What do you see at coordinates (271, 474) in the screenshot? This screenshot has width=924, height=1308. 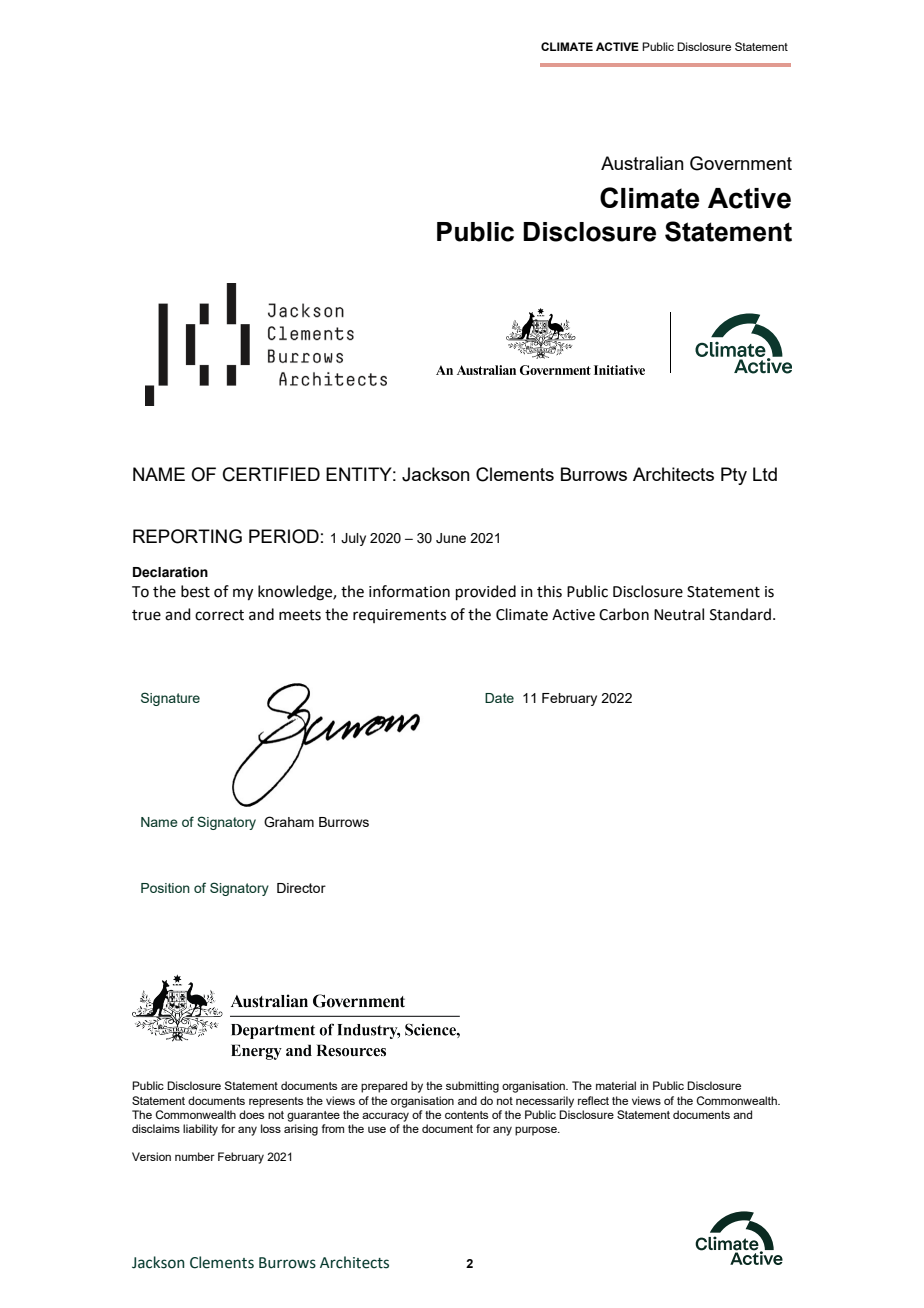 I see `CERTIFIED` at bounding box center [271, 474].
